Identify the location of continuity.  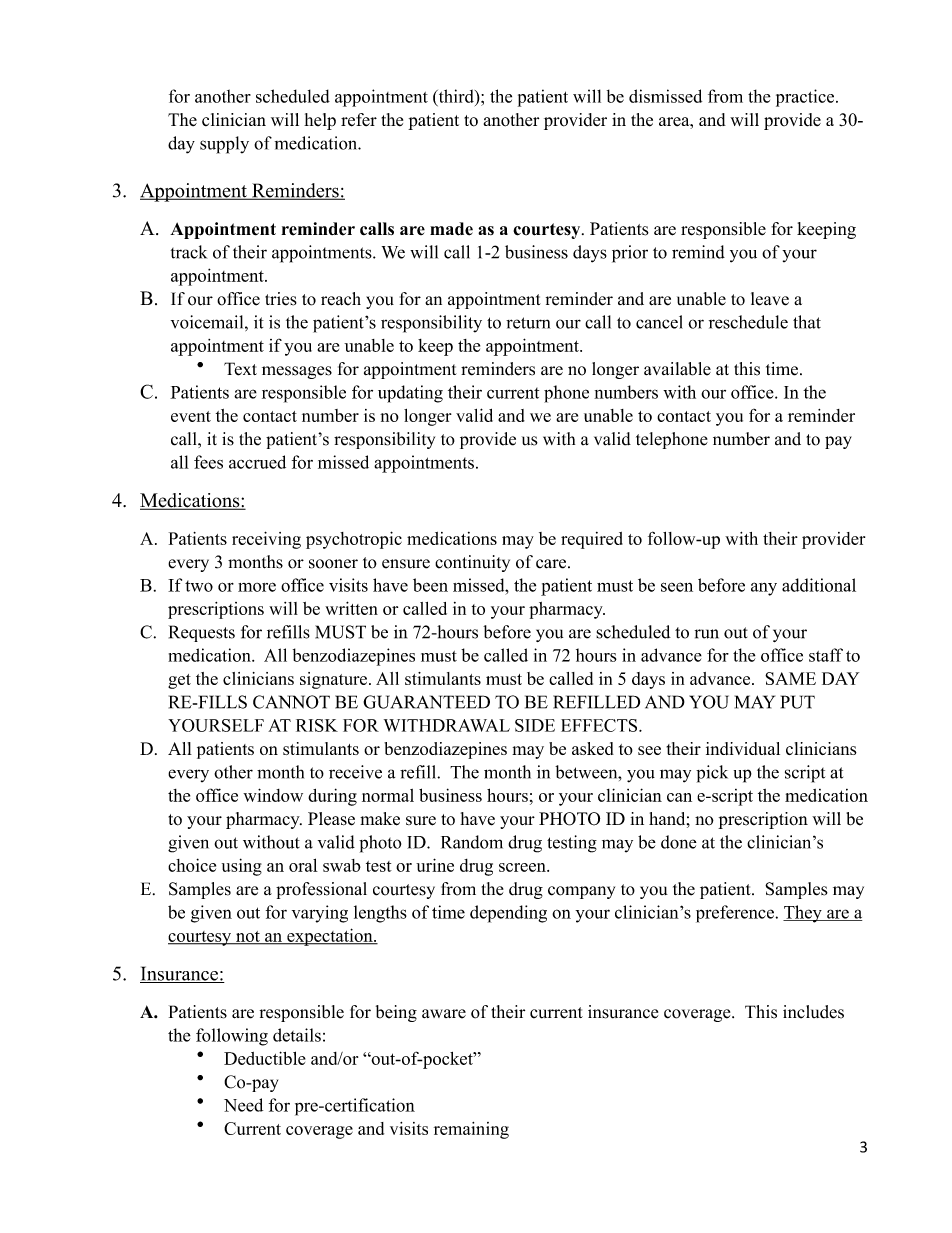
(472, 563).
